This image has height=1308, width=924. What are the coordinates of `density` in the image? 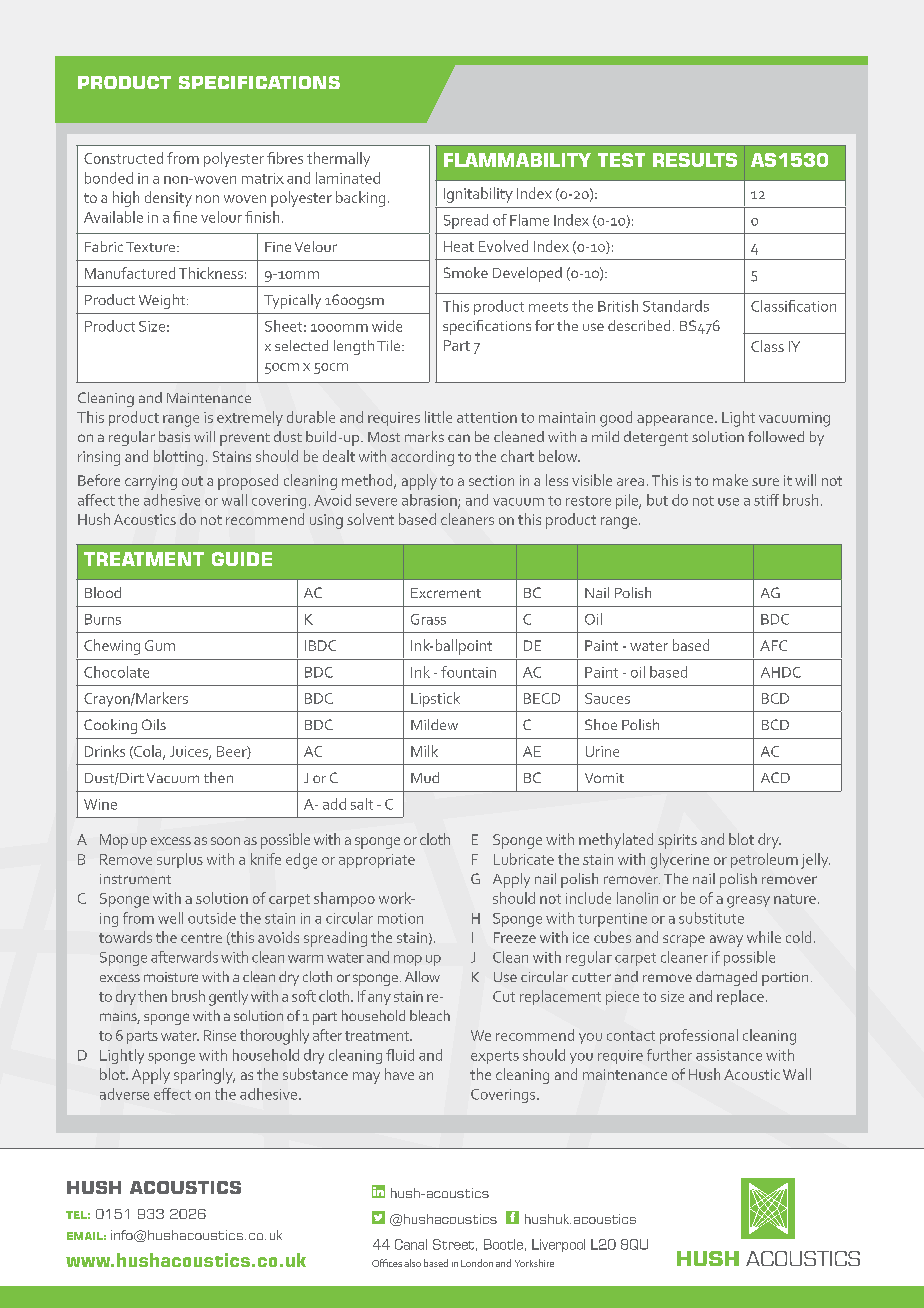 It's located at (168, 199).
